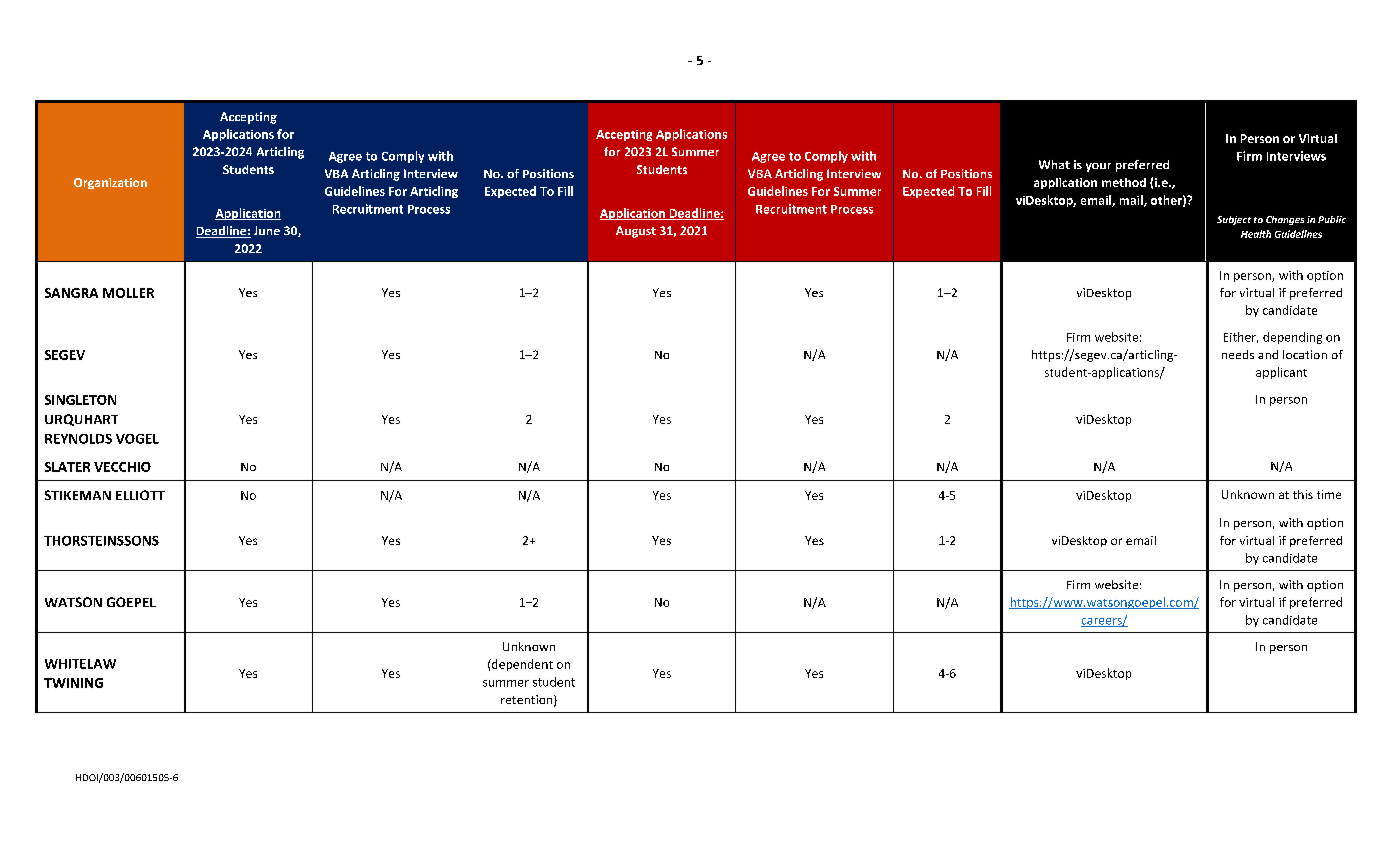 Image resolution: width=1400 pixels, height=850 pixels. What do you see at coordinates (521, 665) in the screenshot?
I see `dependent` at bounding box center [521, 665].
